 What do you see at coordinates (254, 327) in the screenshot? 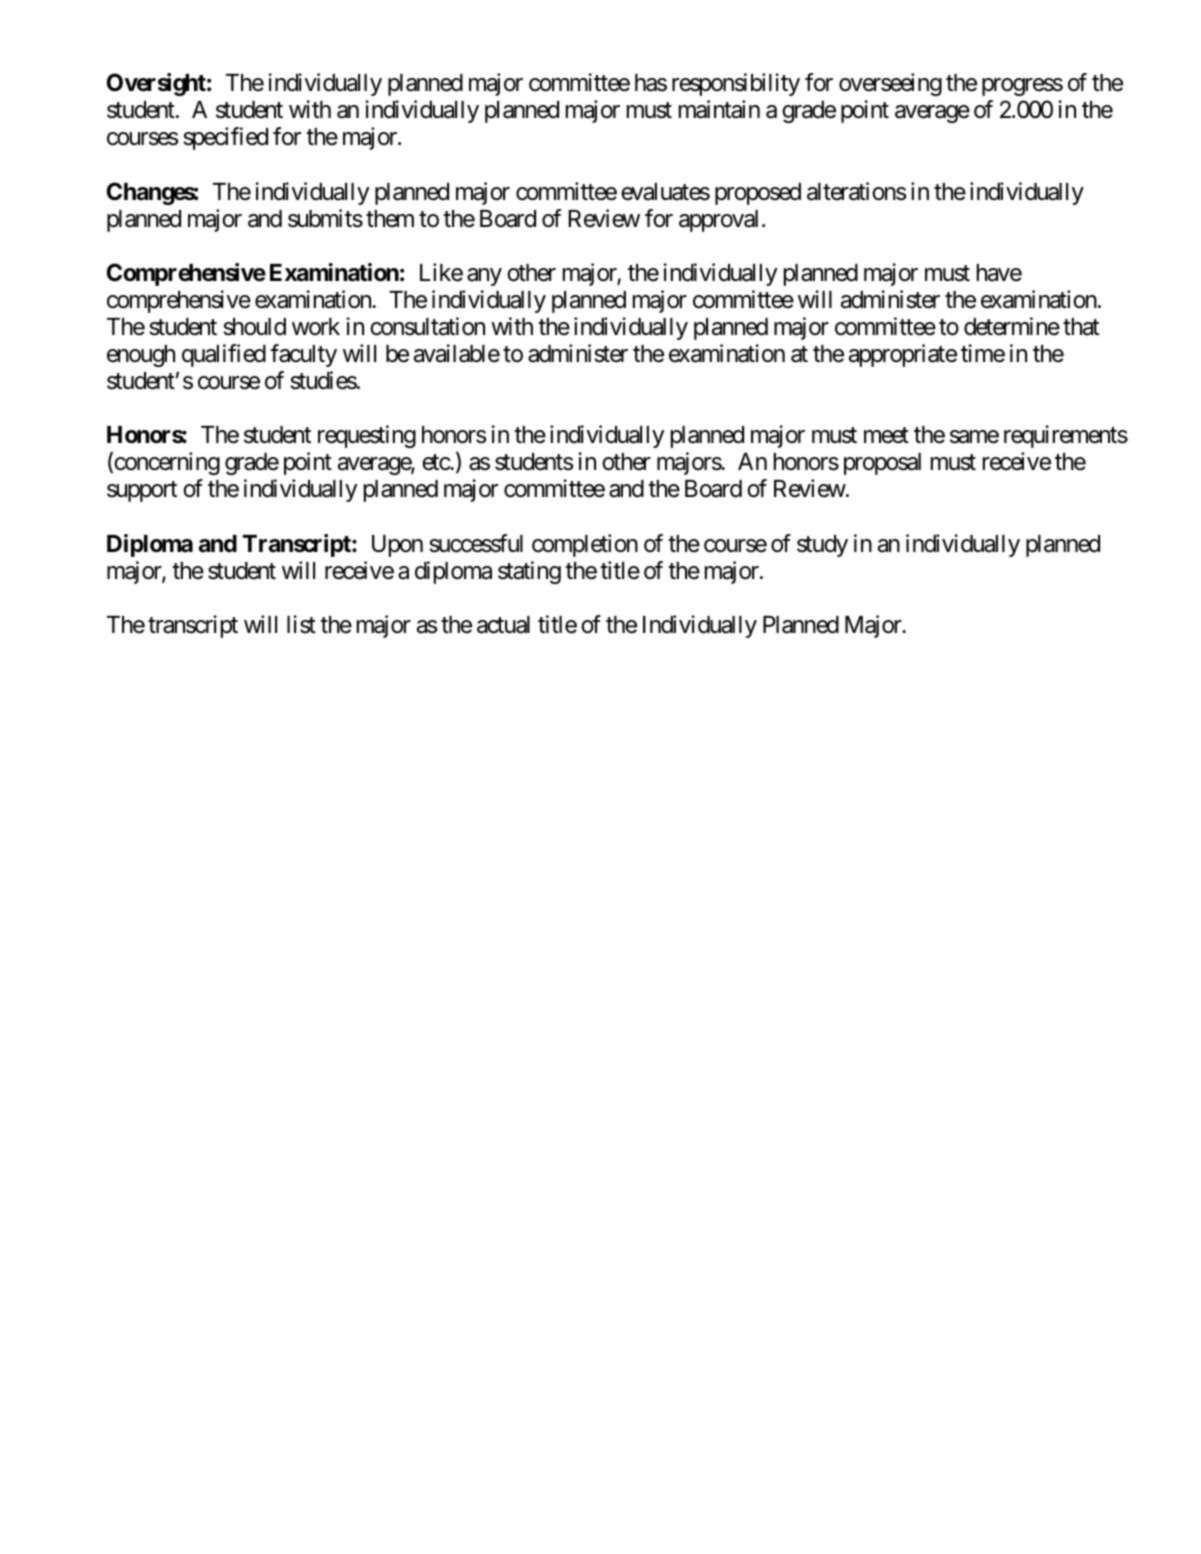
I see `should` at bounding box center [254, 327].
